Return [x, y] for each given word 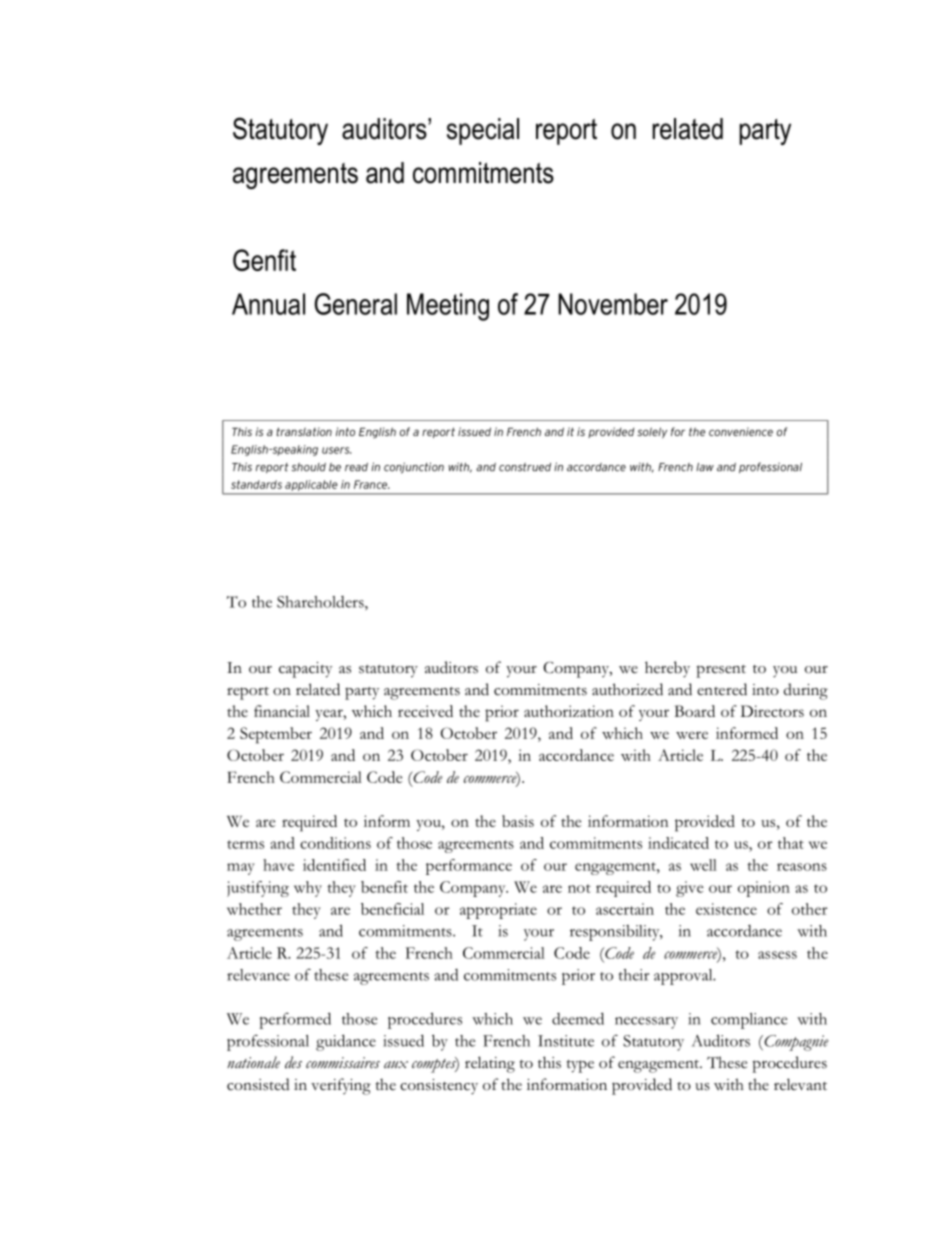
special [483, 131]
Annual [268, 304]
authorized [627, 689]
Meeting [448, 307]
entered [722, 689]
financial [282, 711]
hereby [667, 669]
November [613, 304]
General [356, 304]
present [721, 671]
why [308, 889]
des [293, 1062]
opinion [764, 889]
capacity [305, 670]
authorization [569, 711]
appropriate [498, 911]
